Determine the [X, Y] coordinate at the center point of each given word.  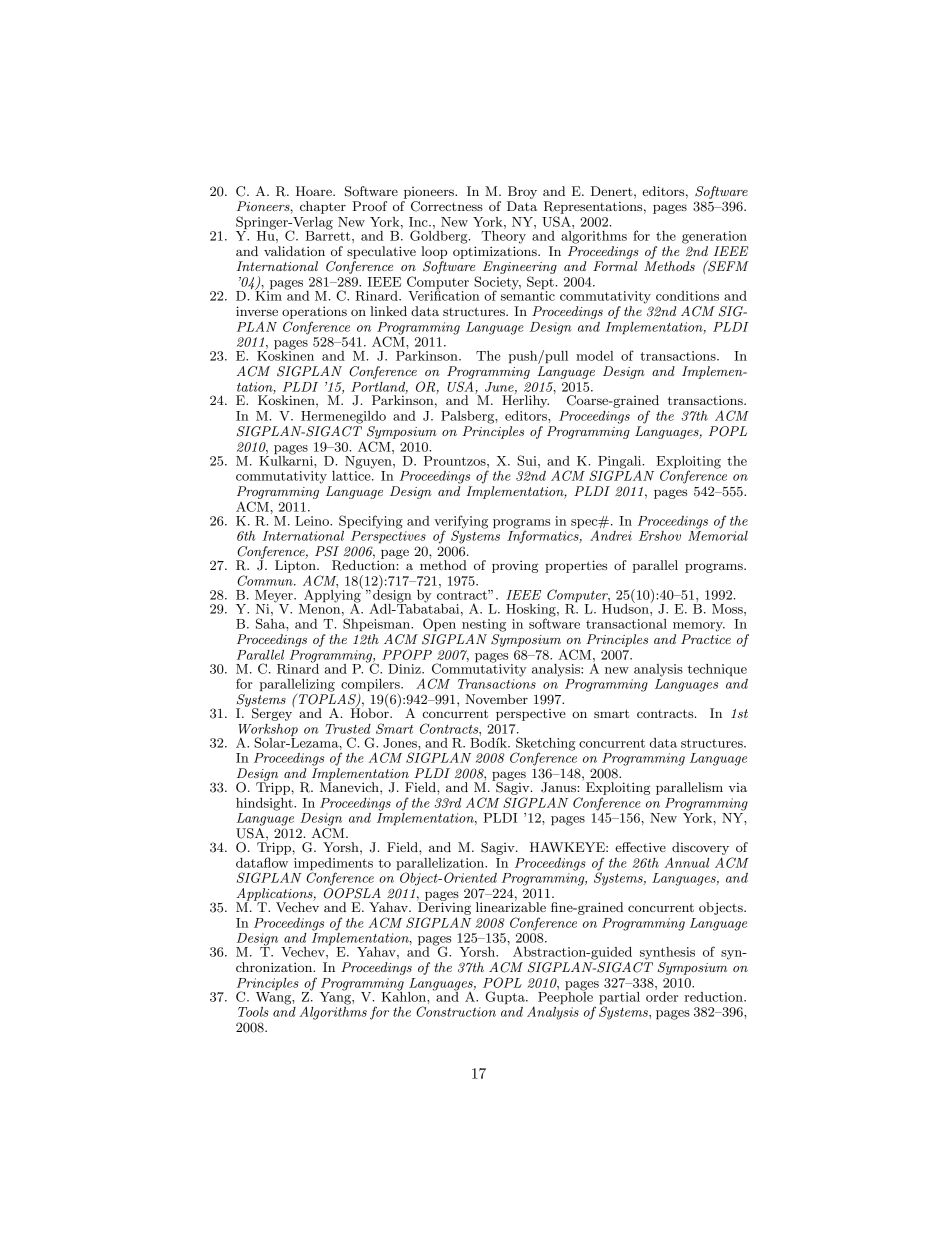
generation [714, 237]
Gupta [506, 998]
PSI [327, 551]
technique [717, 670]
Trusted [348, 729]
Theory [503, 236]
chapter [323, 207]
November [496, 699]
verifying [461, 523]
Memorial [718, 534]
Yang [336, 997]
